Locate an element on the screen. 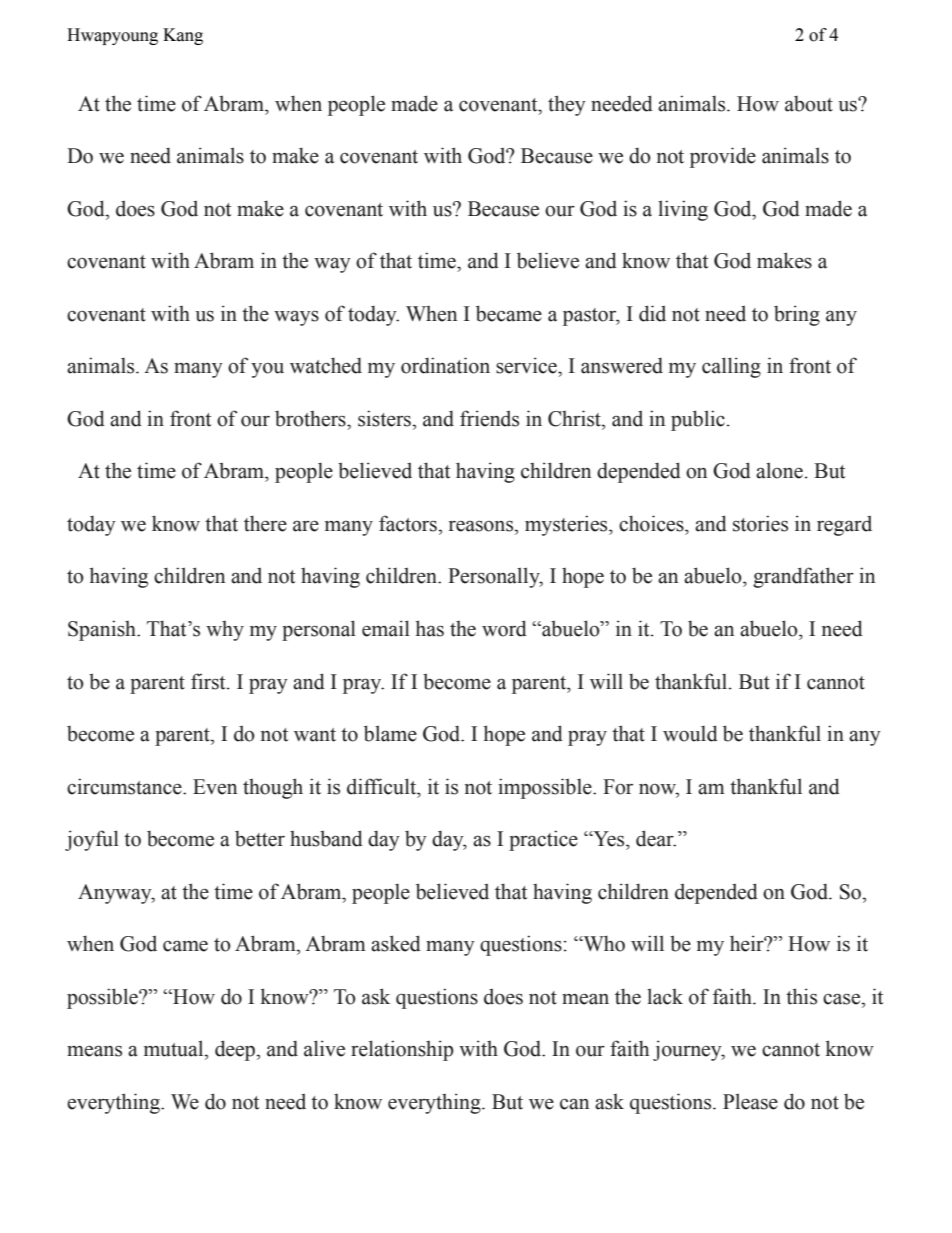 Image resolution: width=952 pixels, height=1233 pixels. grandfather is located at coordinates (803, 577).
